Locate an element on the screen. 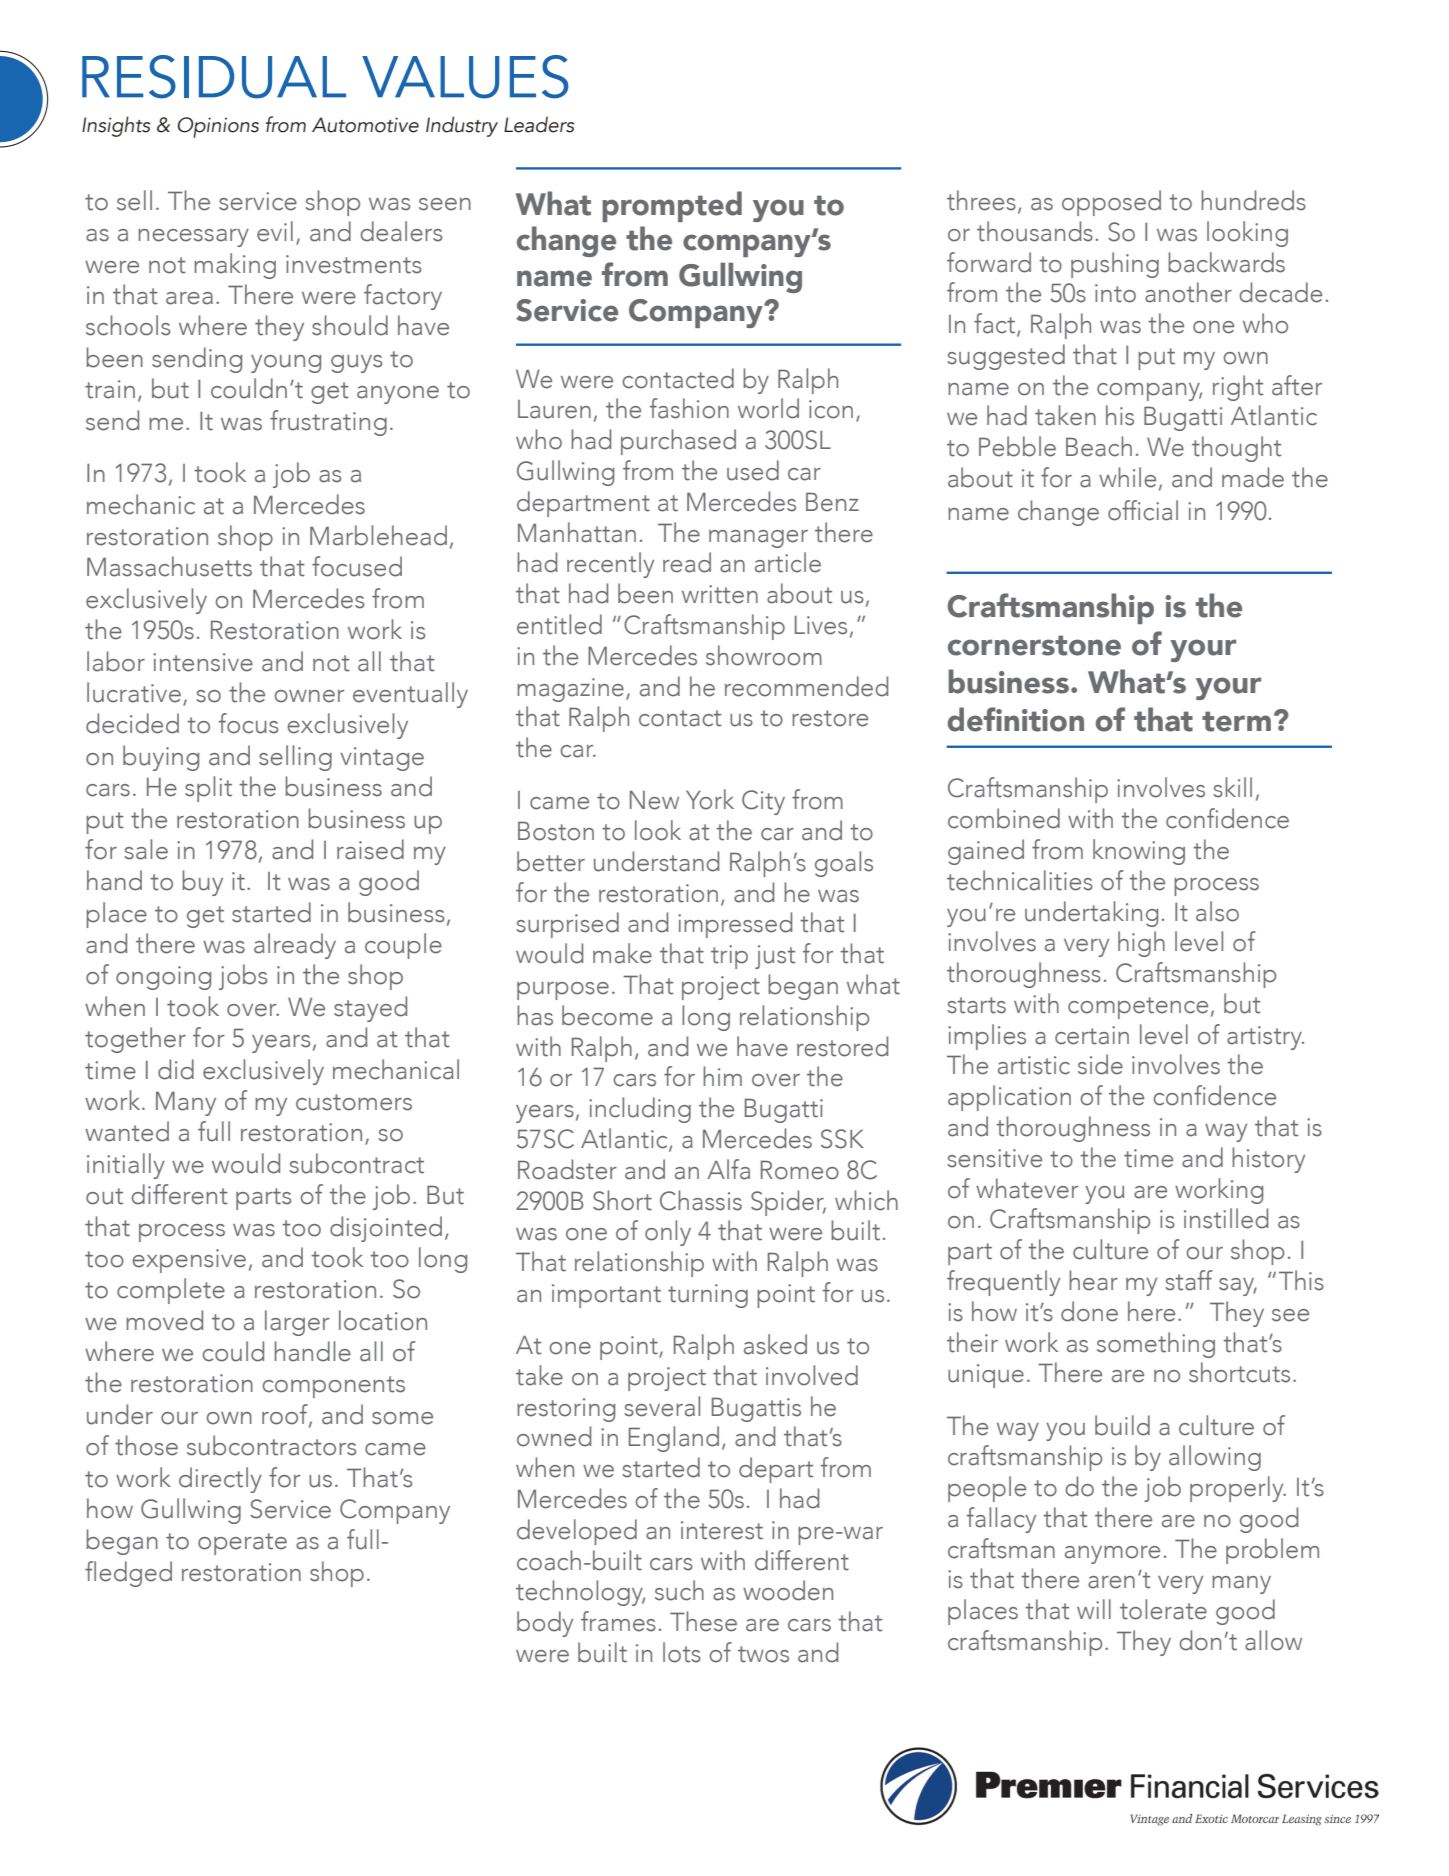 This screenshot has width=1449, height=1876. written is located at coordinates (720, 594).
